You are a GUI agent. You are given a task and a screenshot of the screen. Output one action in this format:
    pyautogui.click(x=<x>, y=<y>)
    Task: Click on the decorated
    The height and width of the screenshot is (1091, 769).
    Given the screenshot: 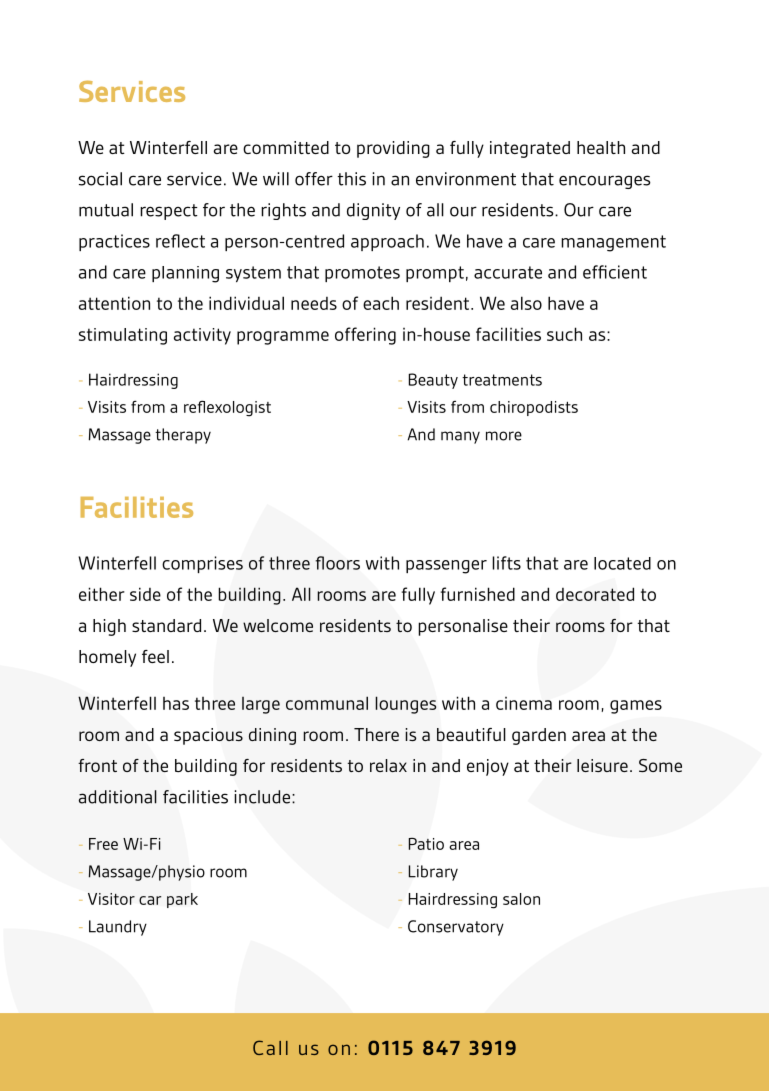 What is the action you would take?
    pyautogui.click(x=595, y=594)
